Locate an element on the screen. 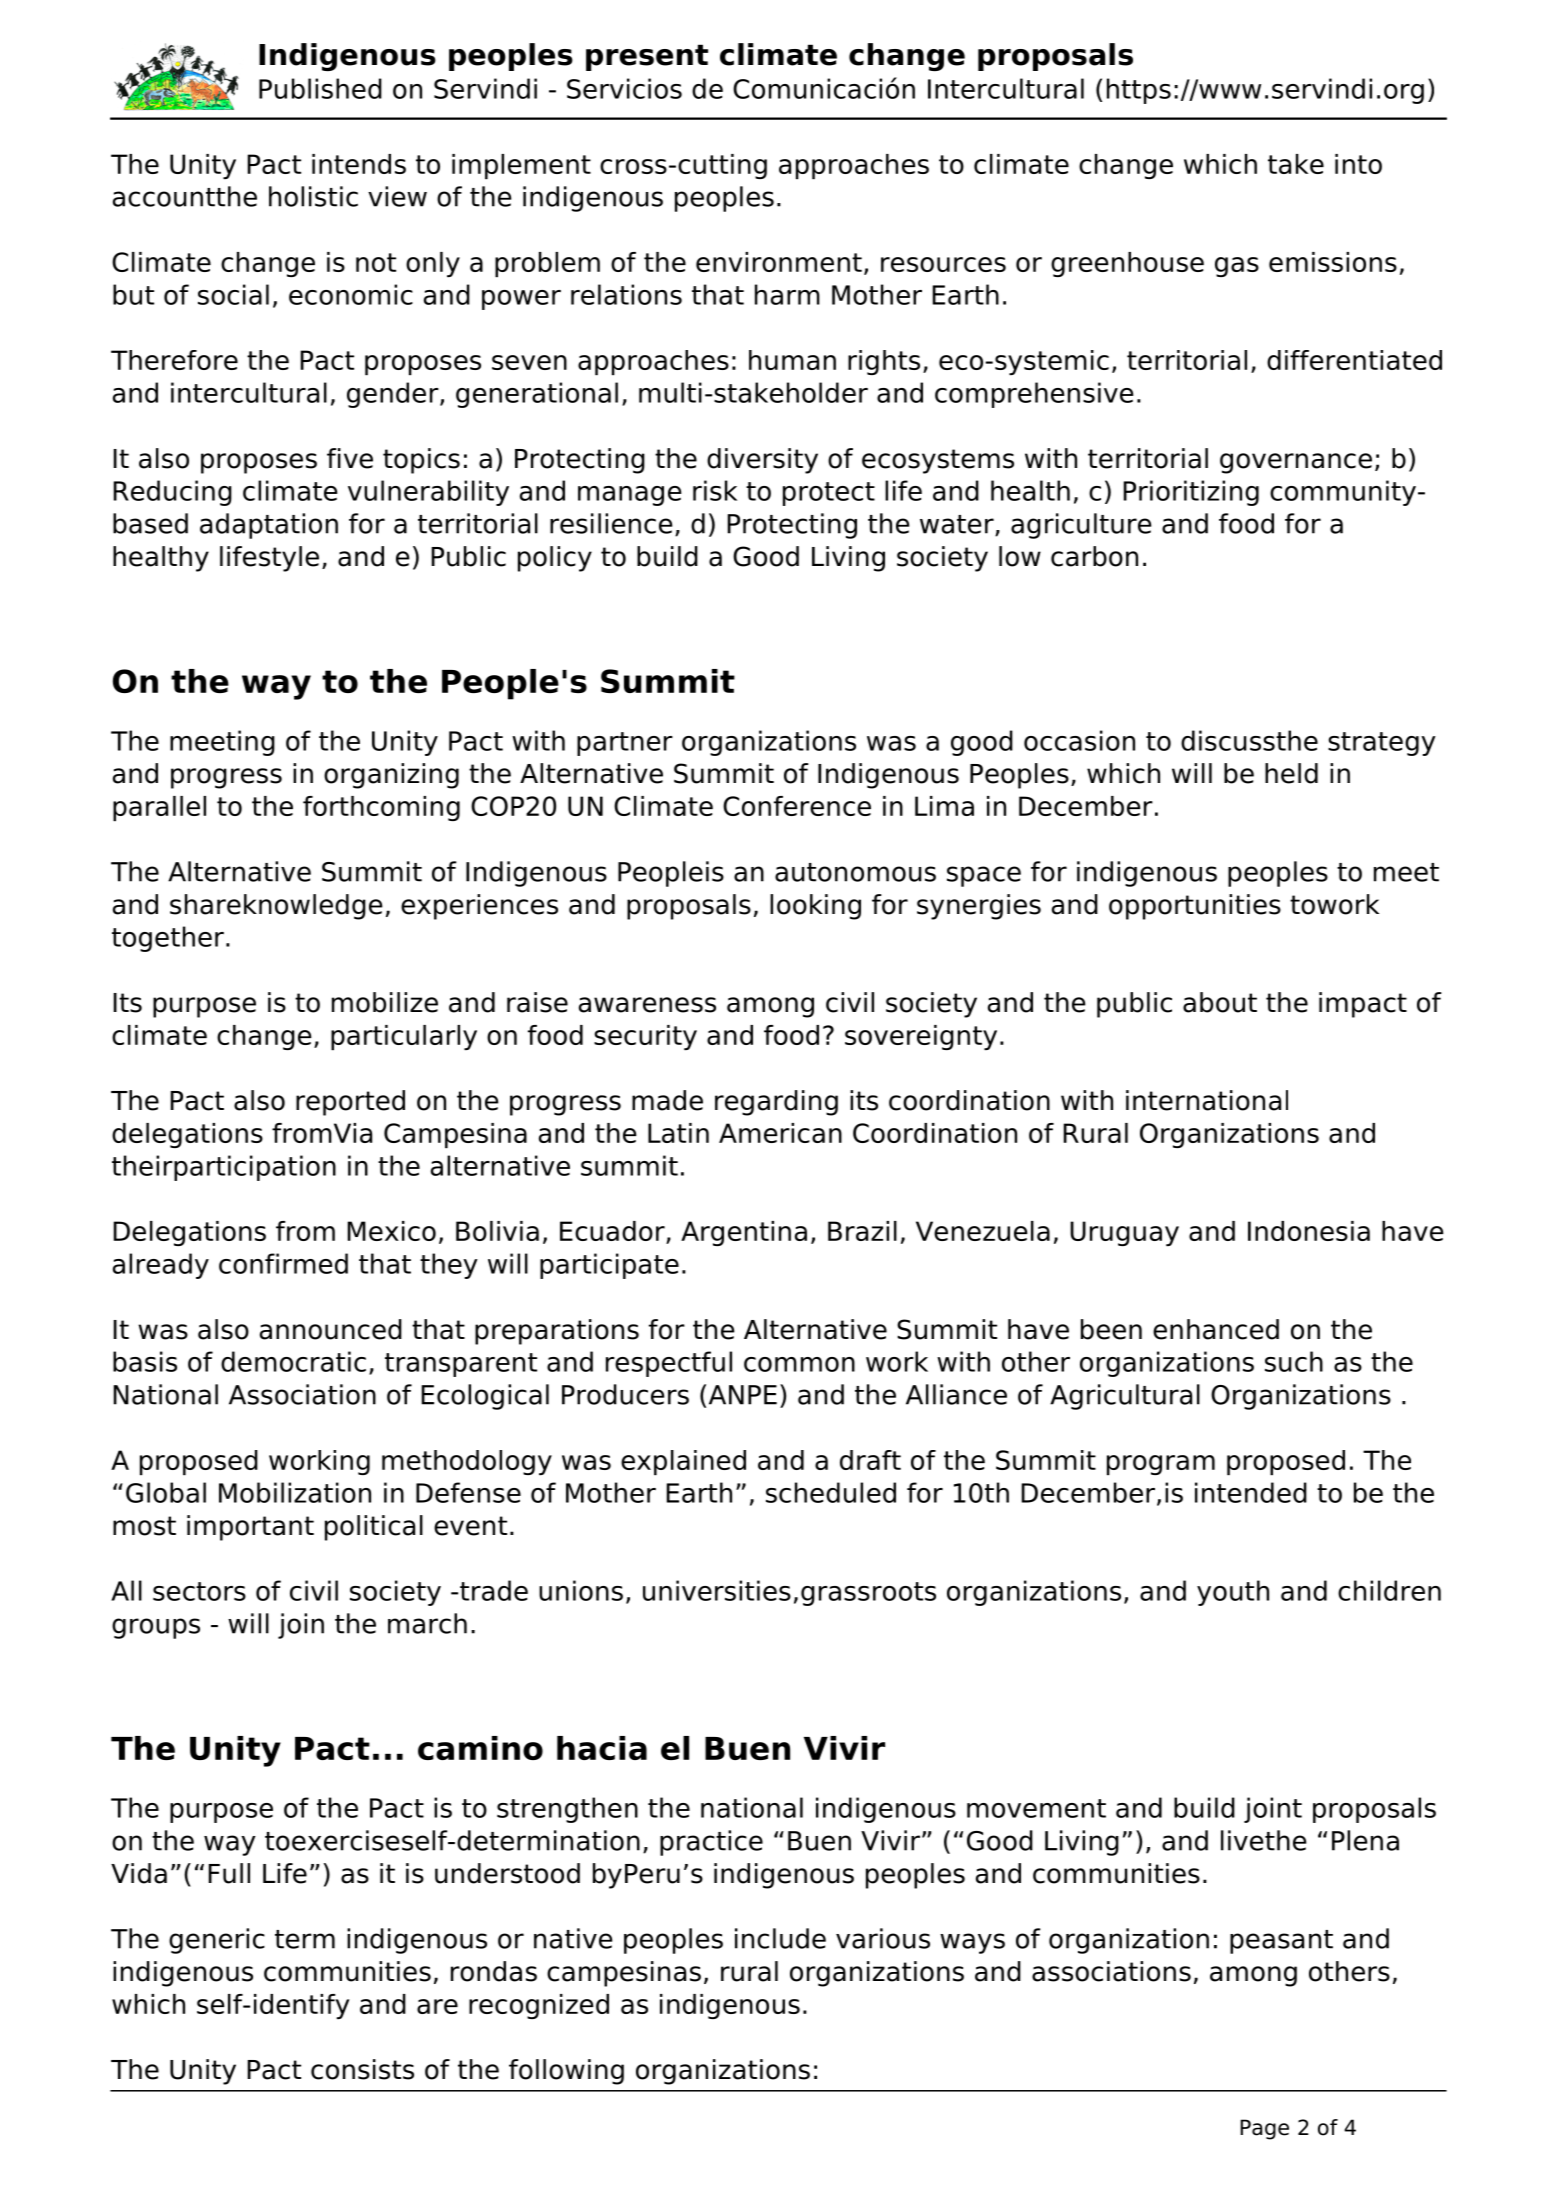  into is located at coordinates (1358, 164).
